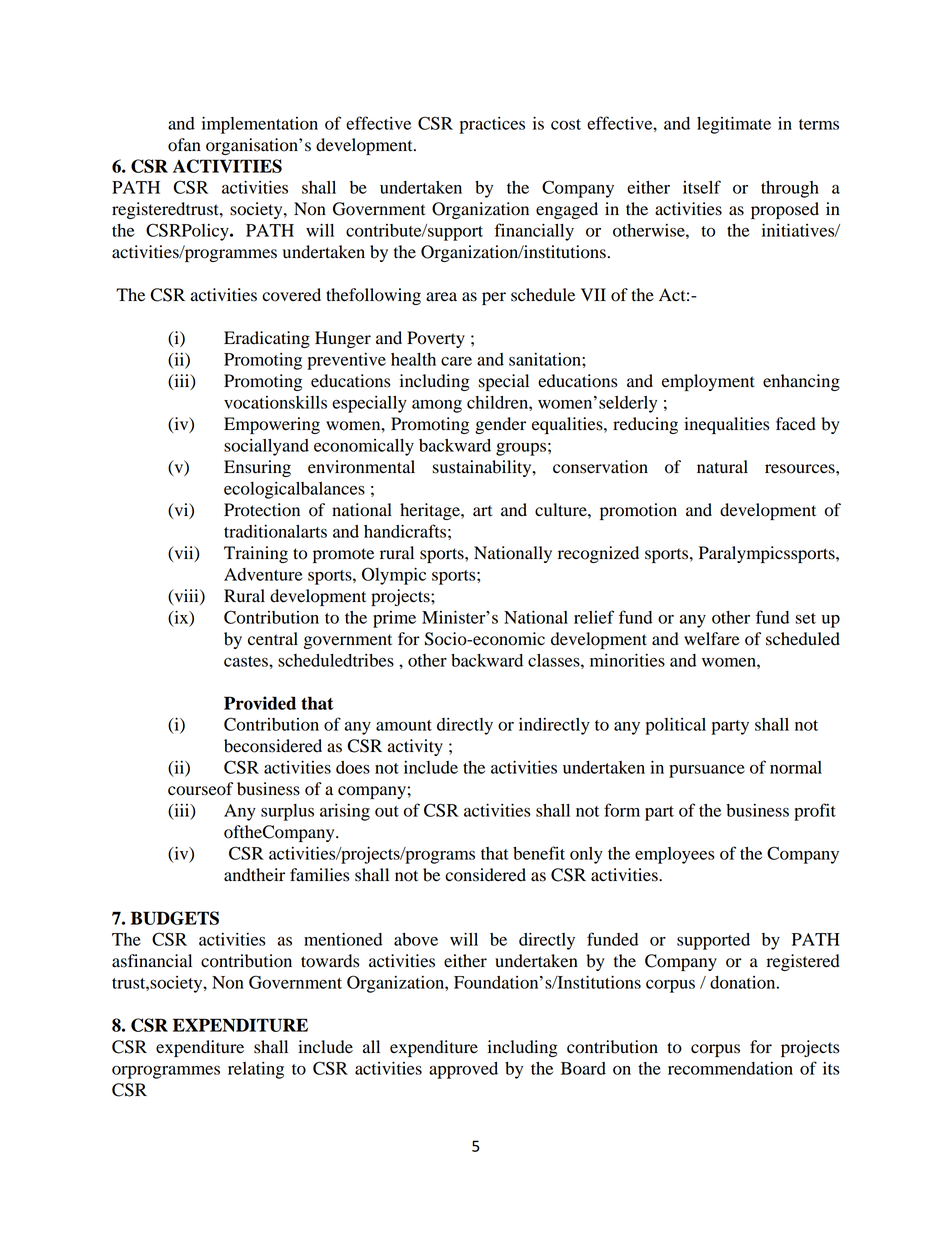  Describe the element at coordinates (712, 639) in the document. I see `welfare` at that location.
